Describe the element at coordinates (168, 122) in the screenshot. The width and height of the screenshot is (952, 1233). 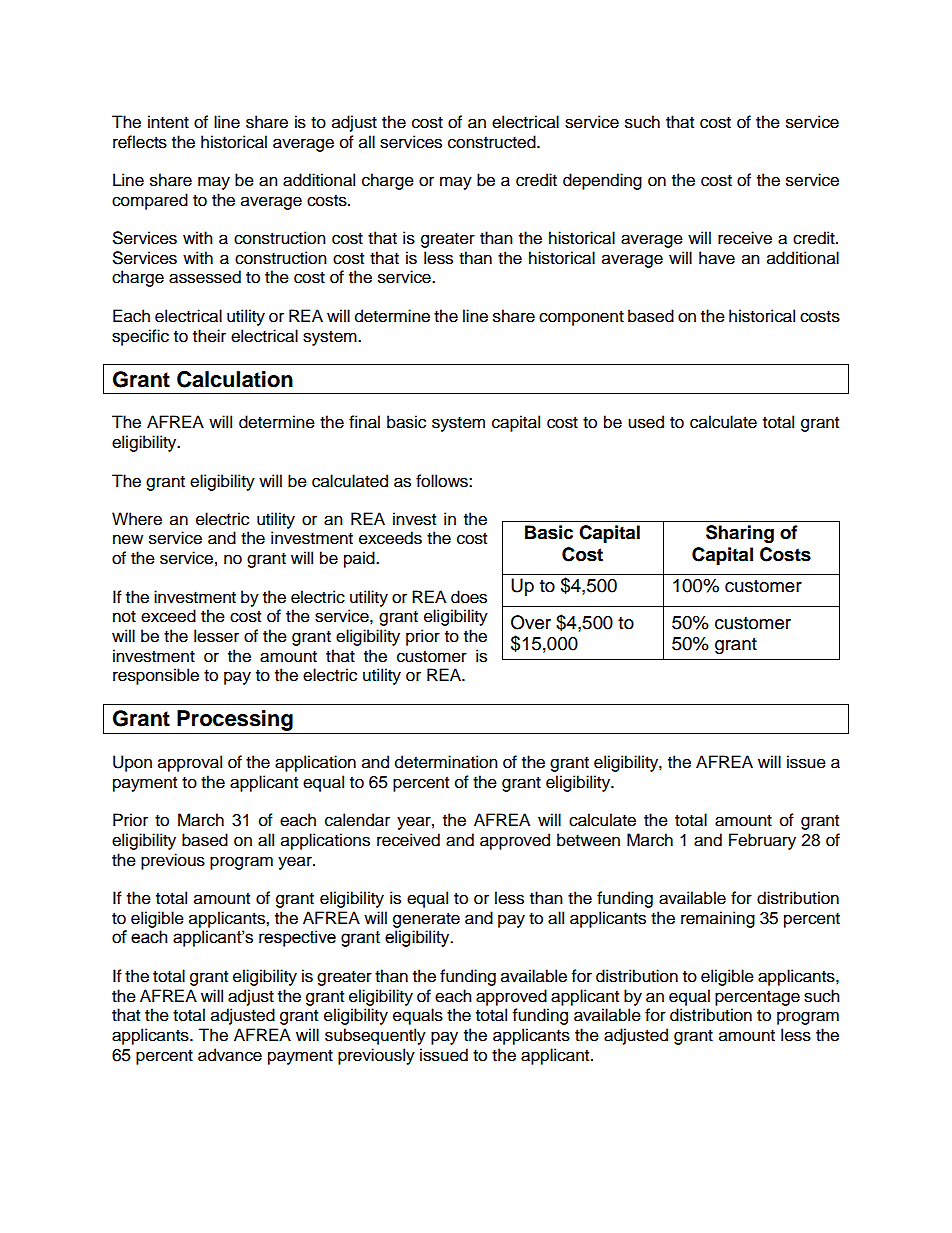
I see `intent` at that location.
